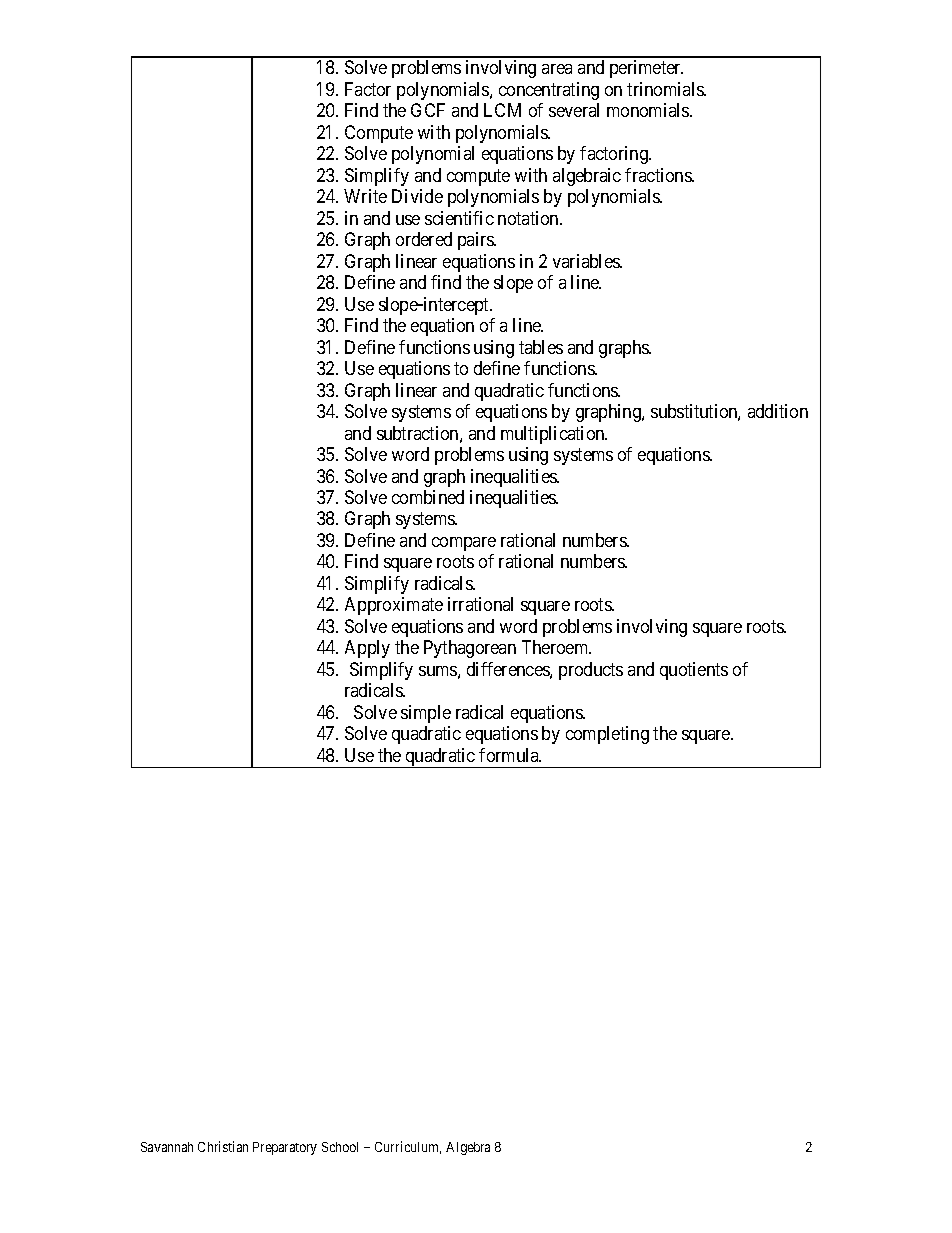  What do you see at coordinates (408, 1147) in the screenshot?
I see `Curriculum` at bounding box center [408, 1147].
